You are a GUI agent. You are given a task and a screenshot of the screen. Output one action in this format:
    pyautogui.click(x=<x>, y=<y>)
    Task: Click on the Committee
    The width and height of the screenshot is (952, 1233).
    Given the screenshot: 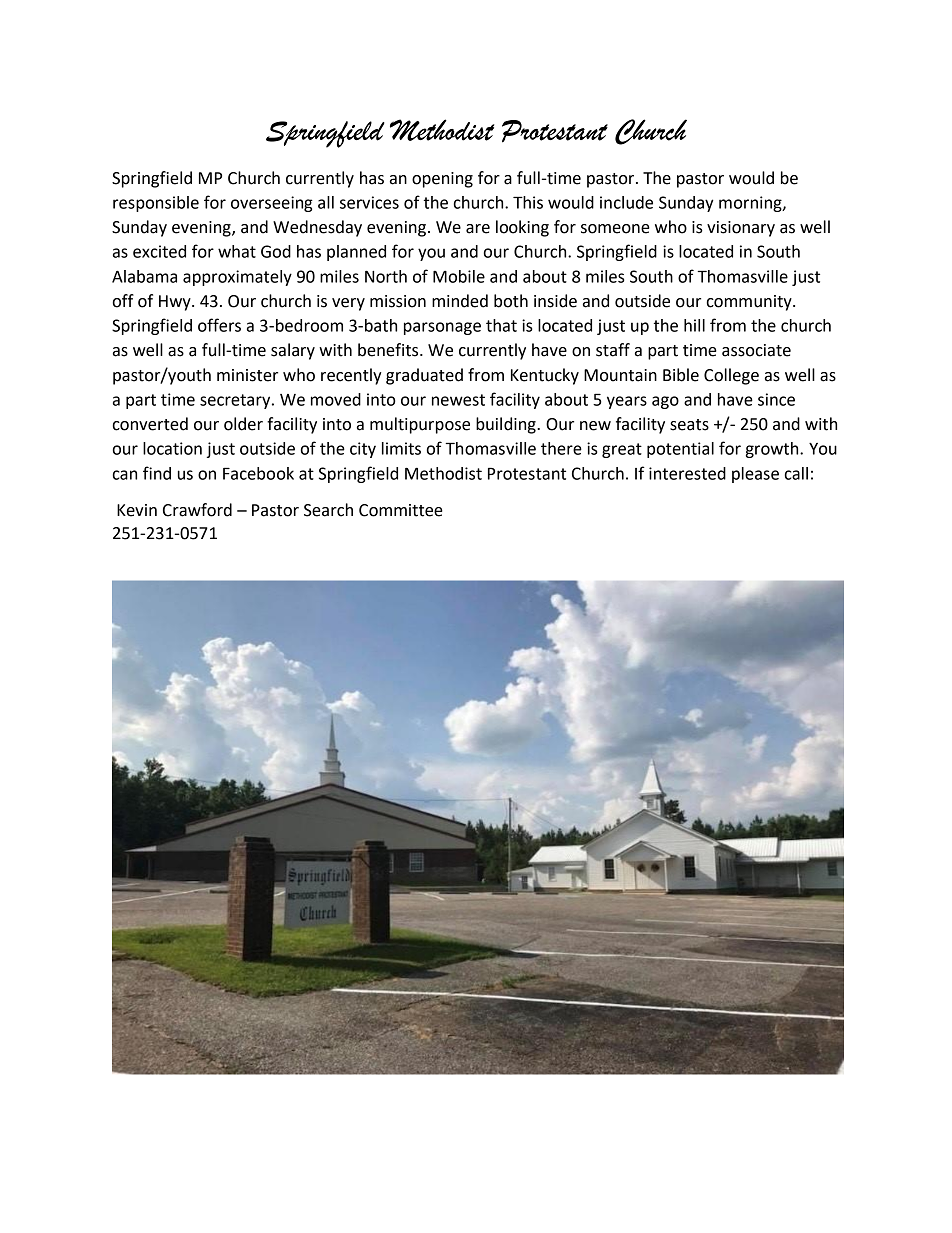 What is the action you would take?
    pyautogui.click(x=401, y=510)
